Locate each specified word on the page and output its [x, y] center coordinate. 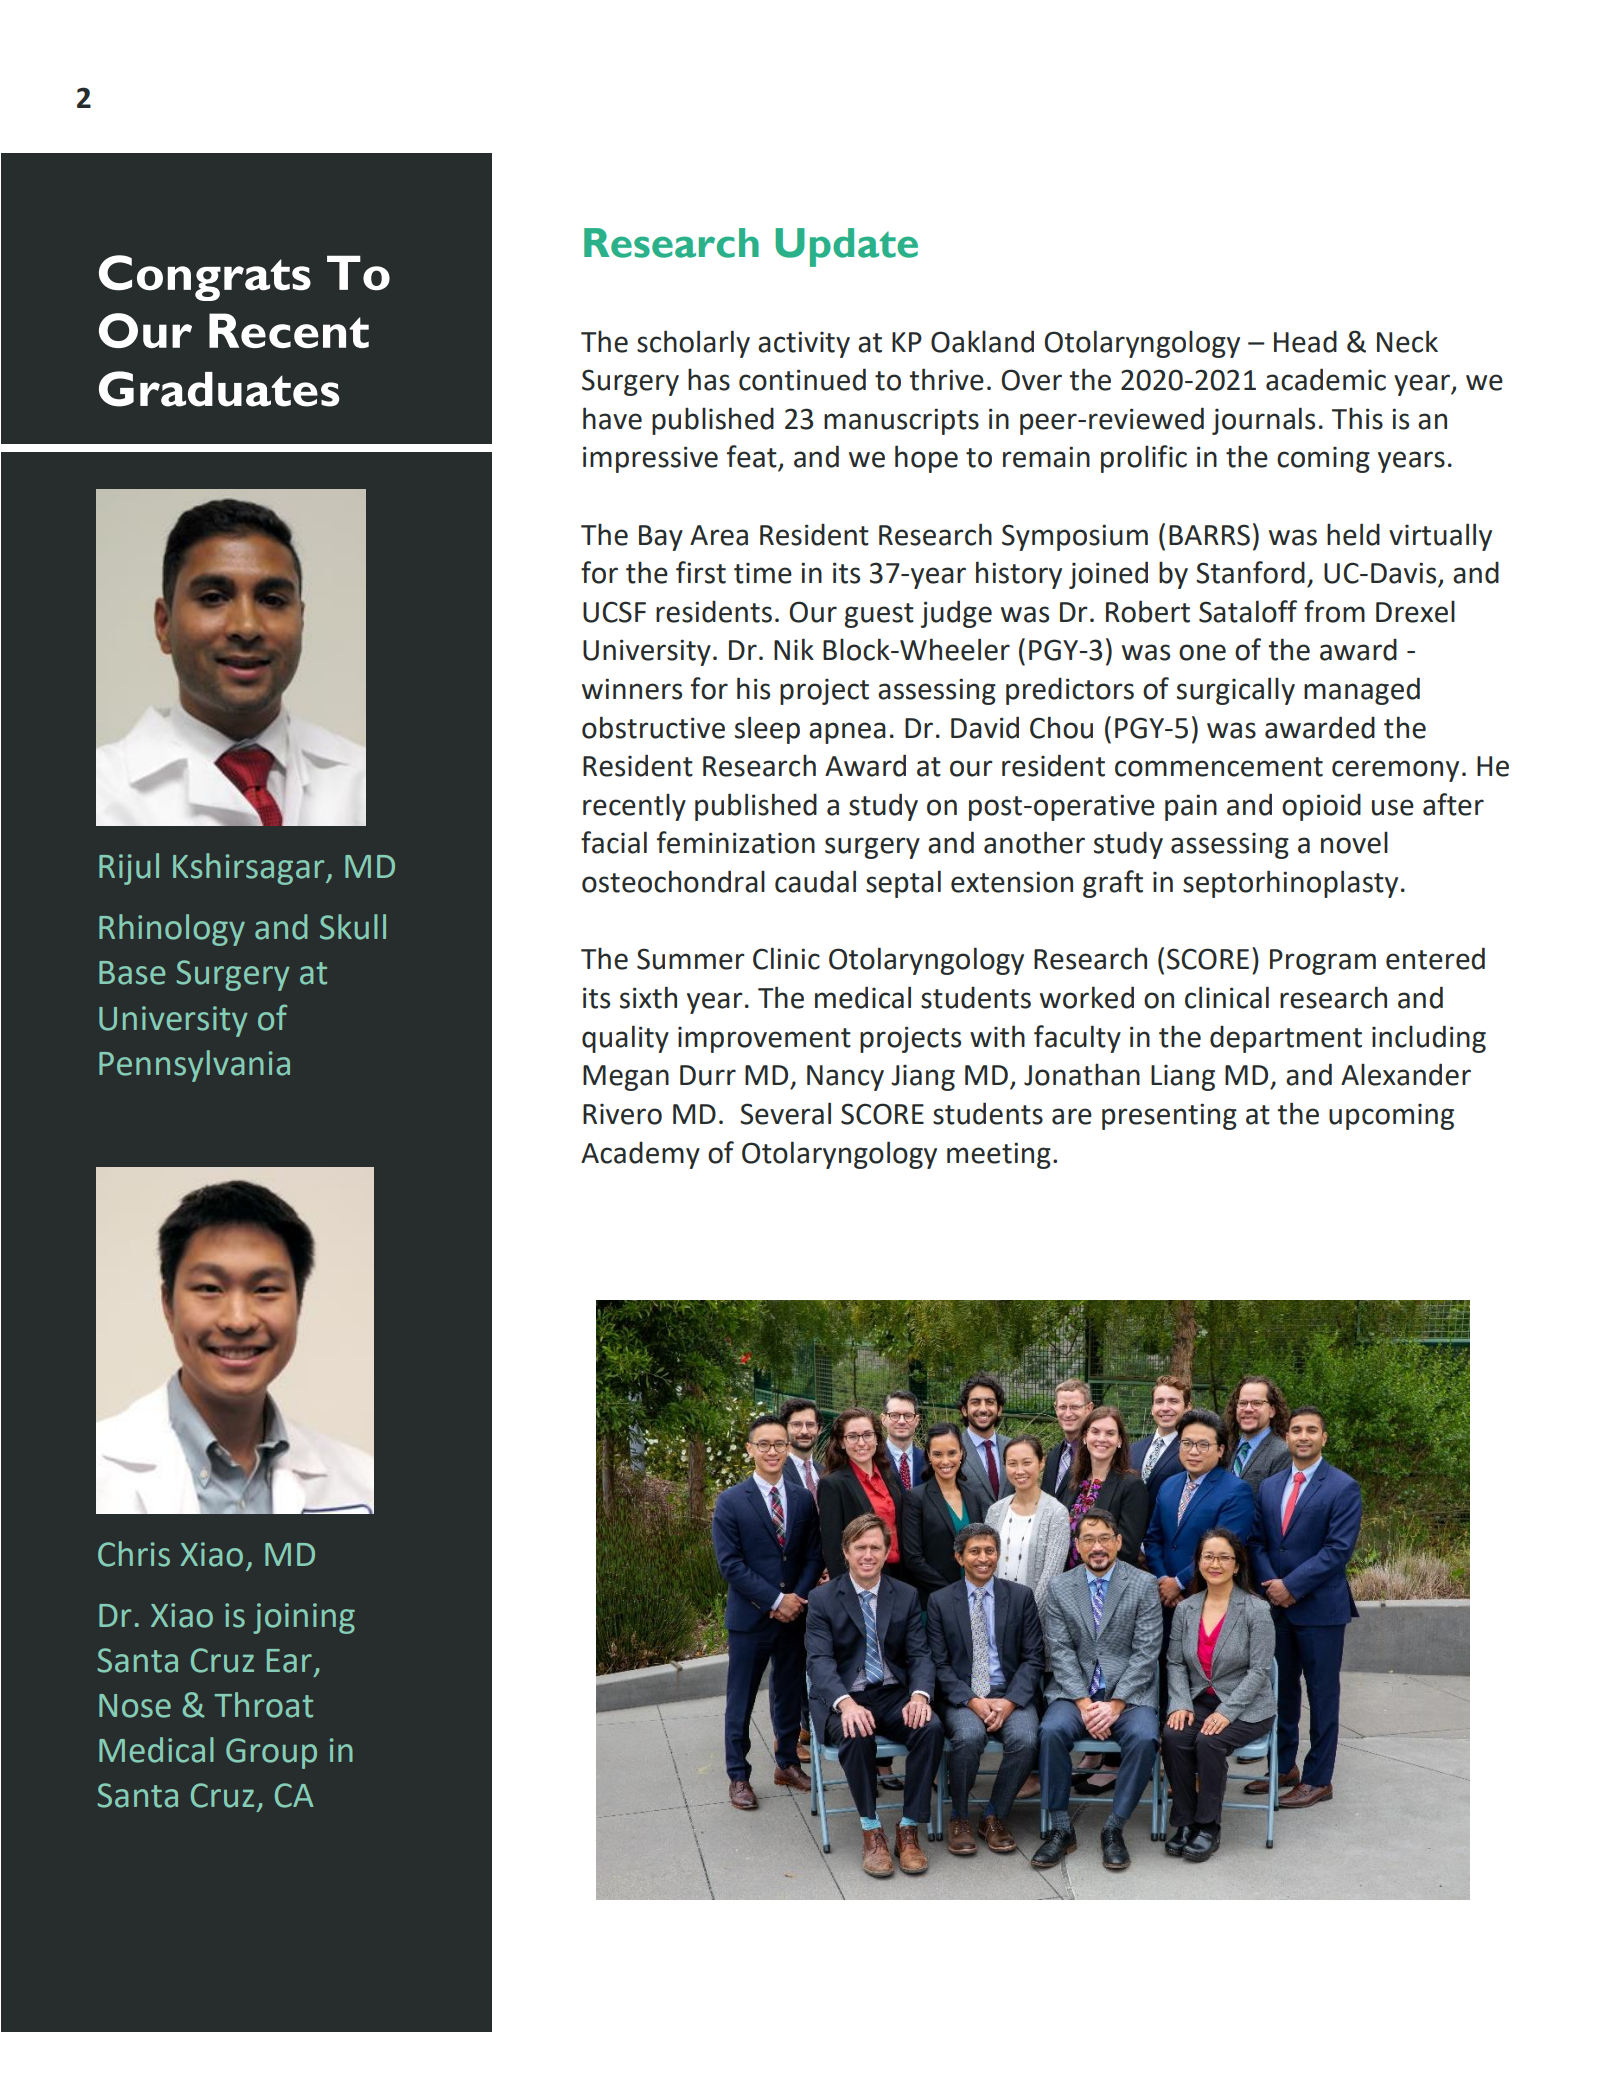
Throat [263, 1705]
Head [1305, 341]
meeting [999, 1155]
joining [304, 1618]
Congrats [205, 278]
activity [804, 344]
